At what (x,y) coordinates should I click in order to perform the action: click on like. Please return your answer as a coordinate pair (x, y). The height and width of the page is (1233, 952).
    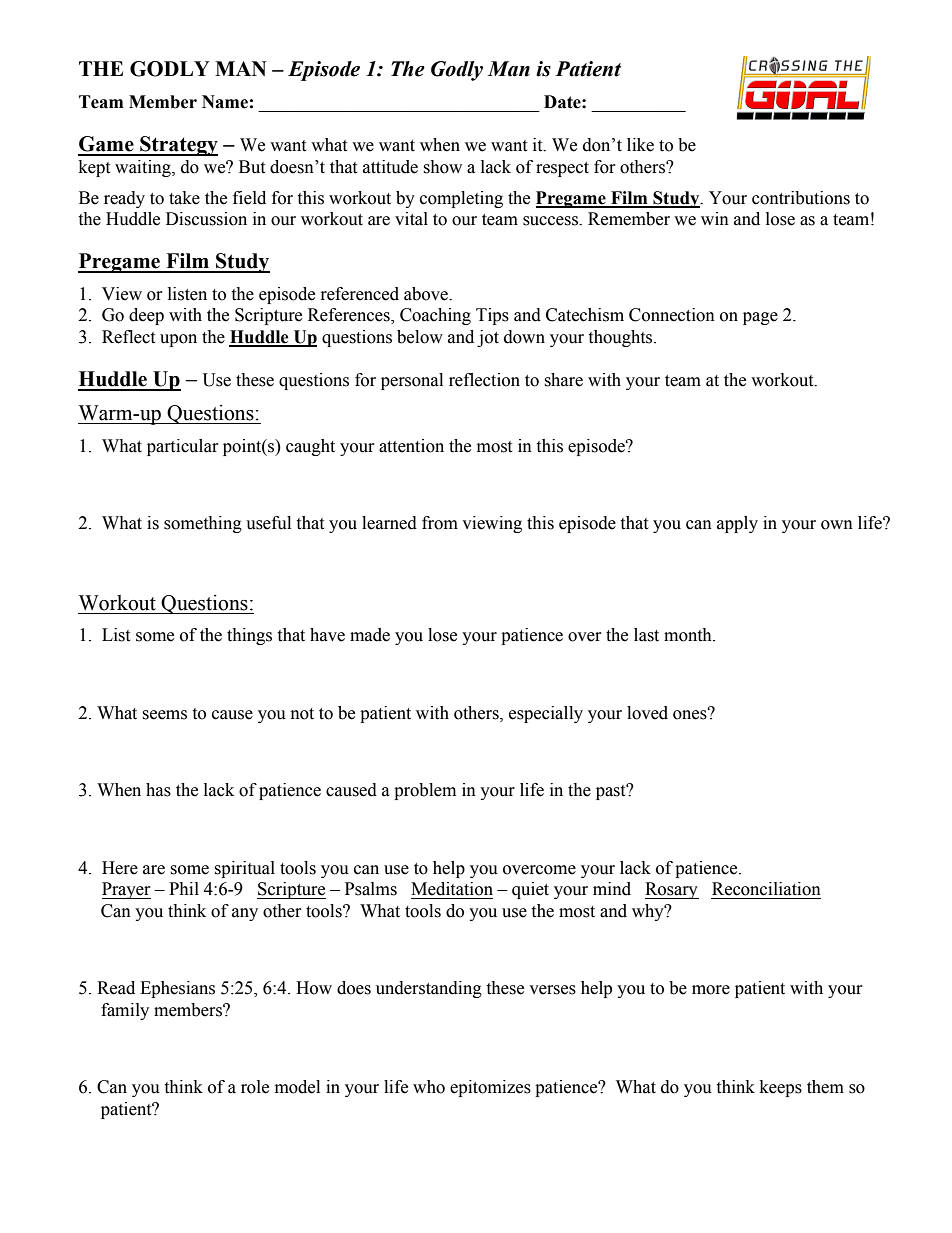
    Looking at the image, I should click on (640, 145).
